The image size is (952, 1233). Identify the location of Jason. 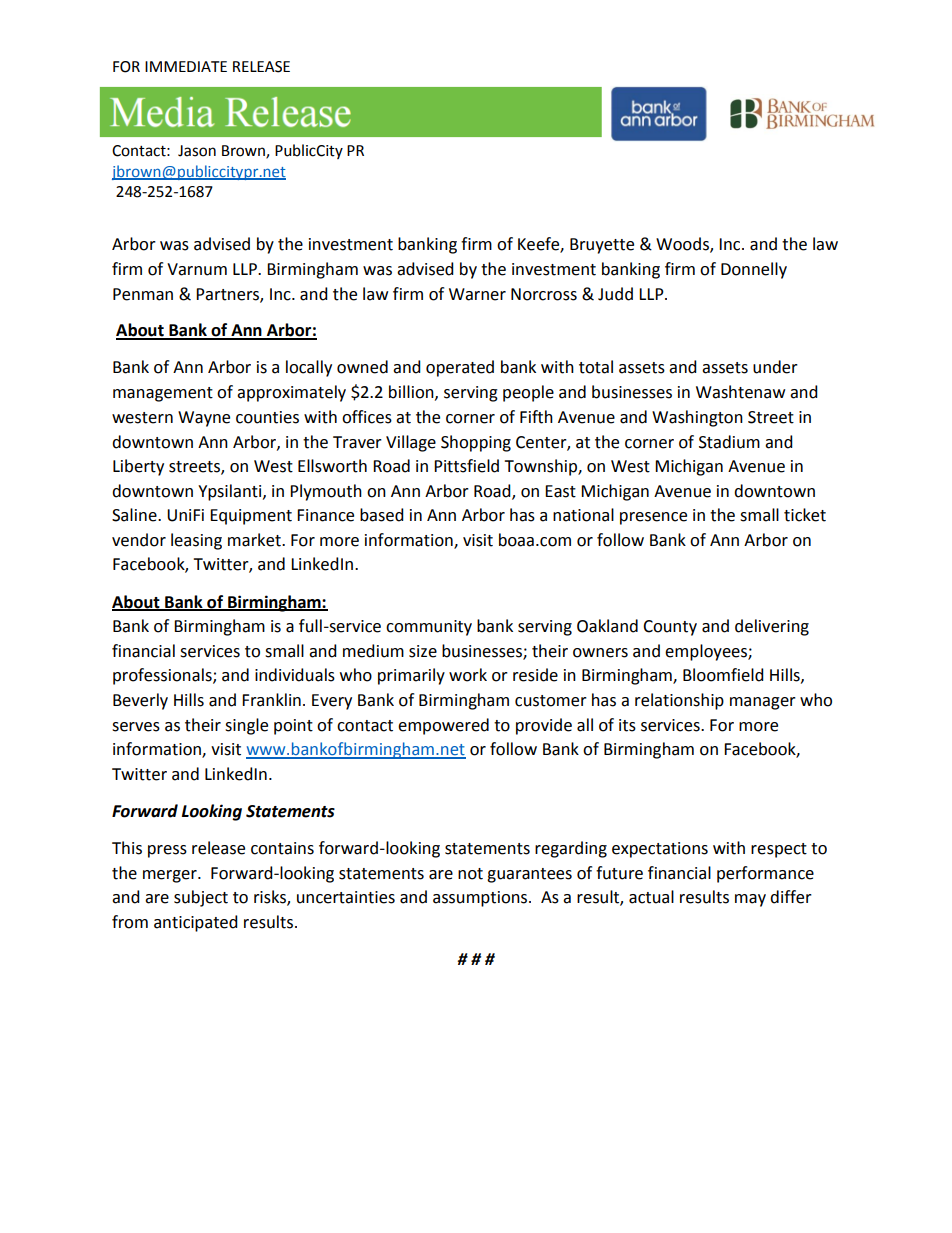
(197, 151).
